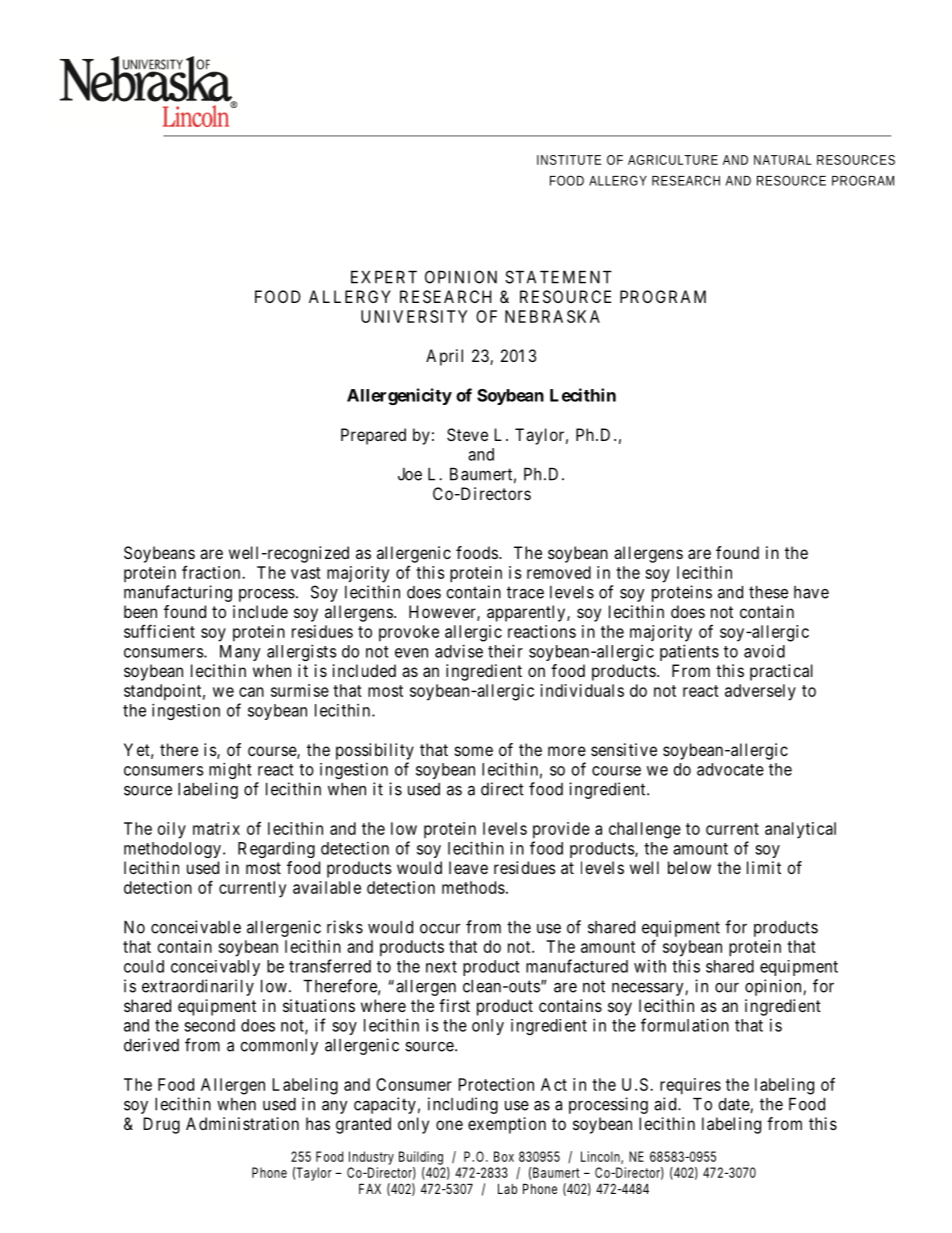  What do you see at coordinates (212, 572) in the screenshot?
I see `fraction` at bounding box center [212, 572].
